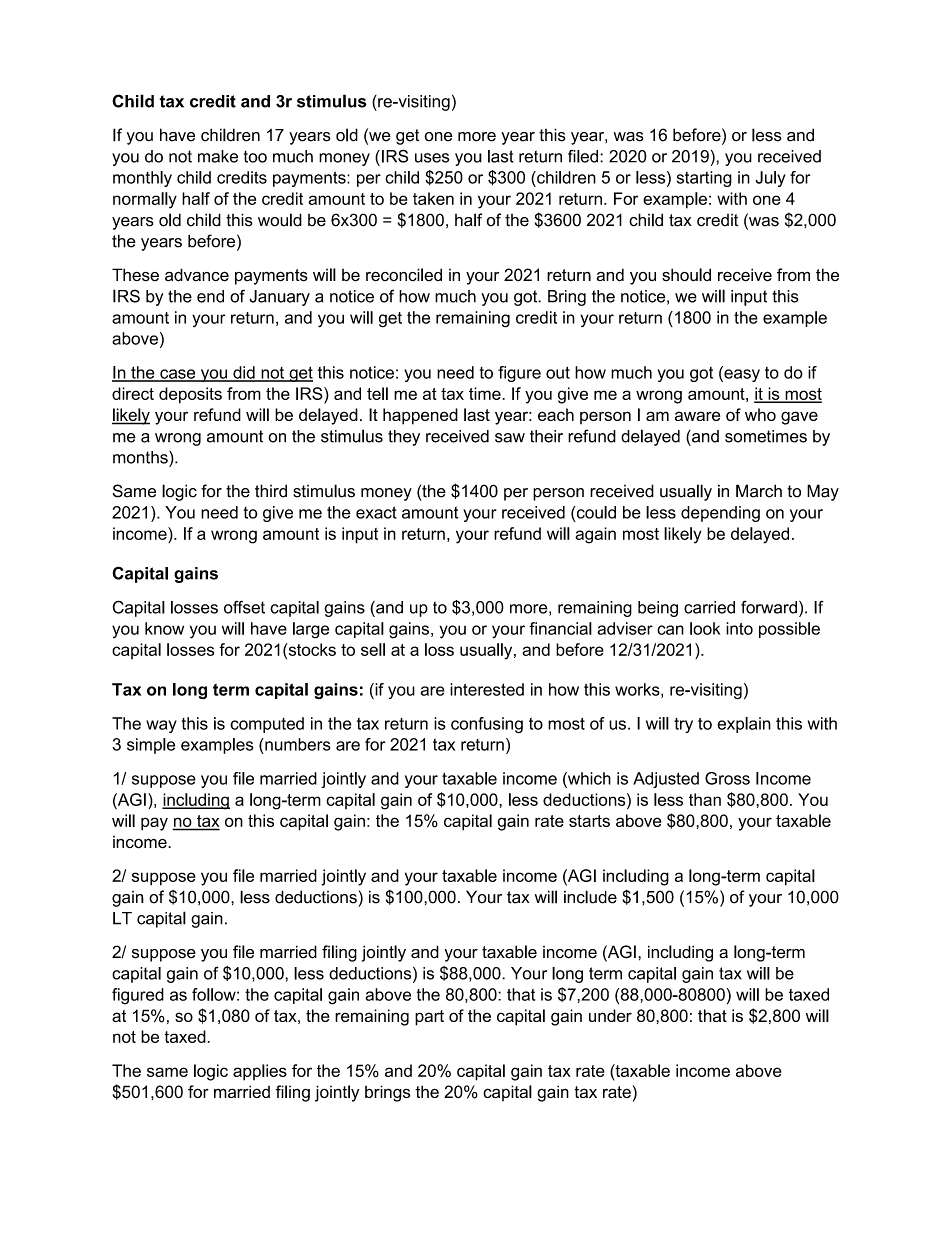 The height and width of the image is (1233, 952). I want to click on simple, so click(151, 746).
